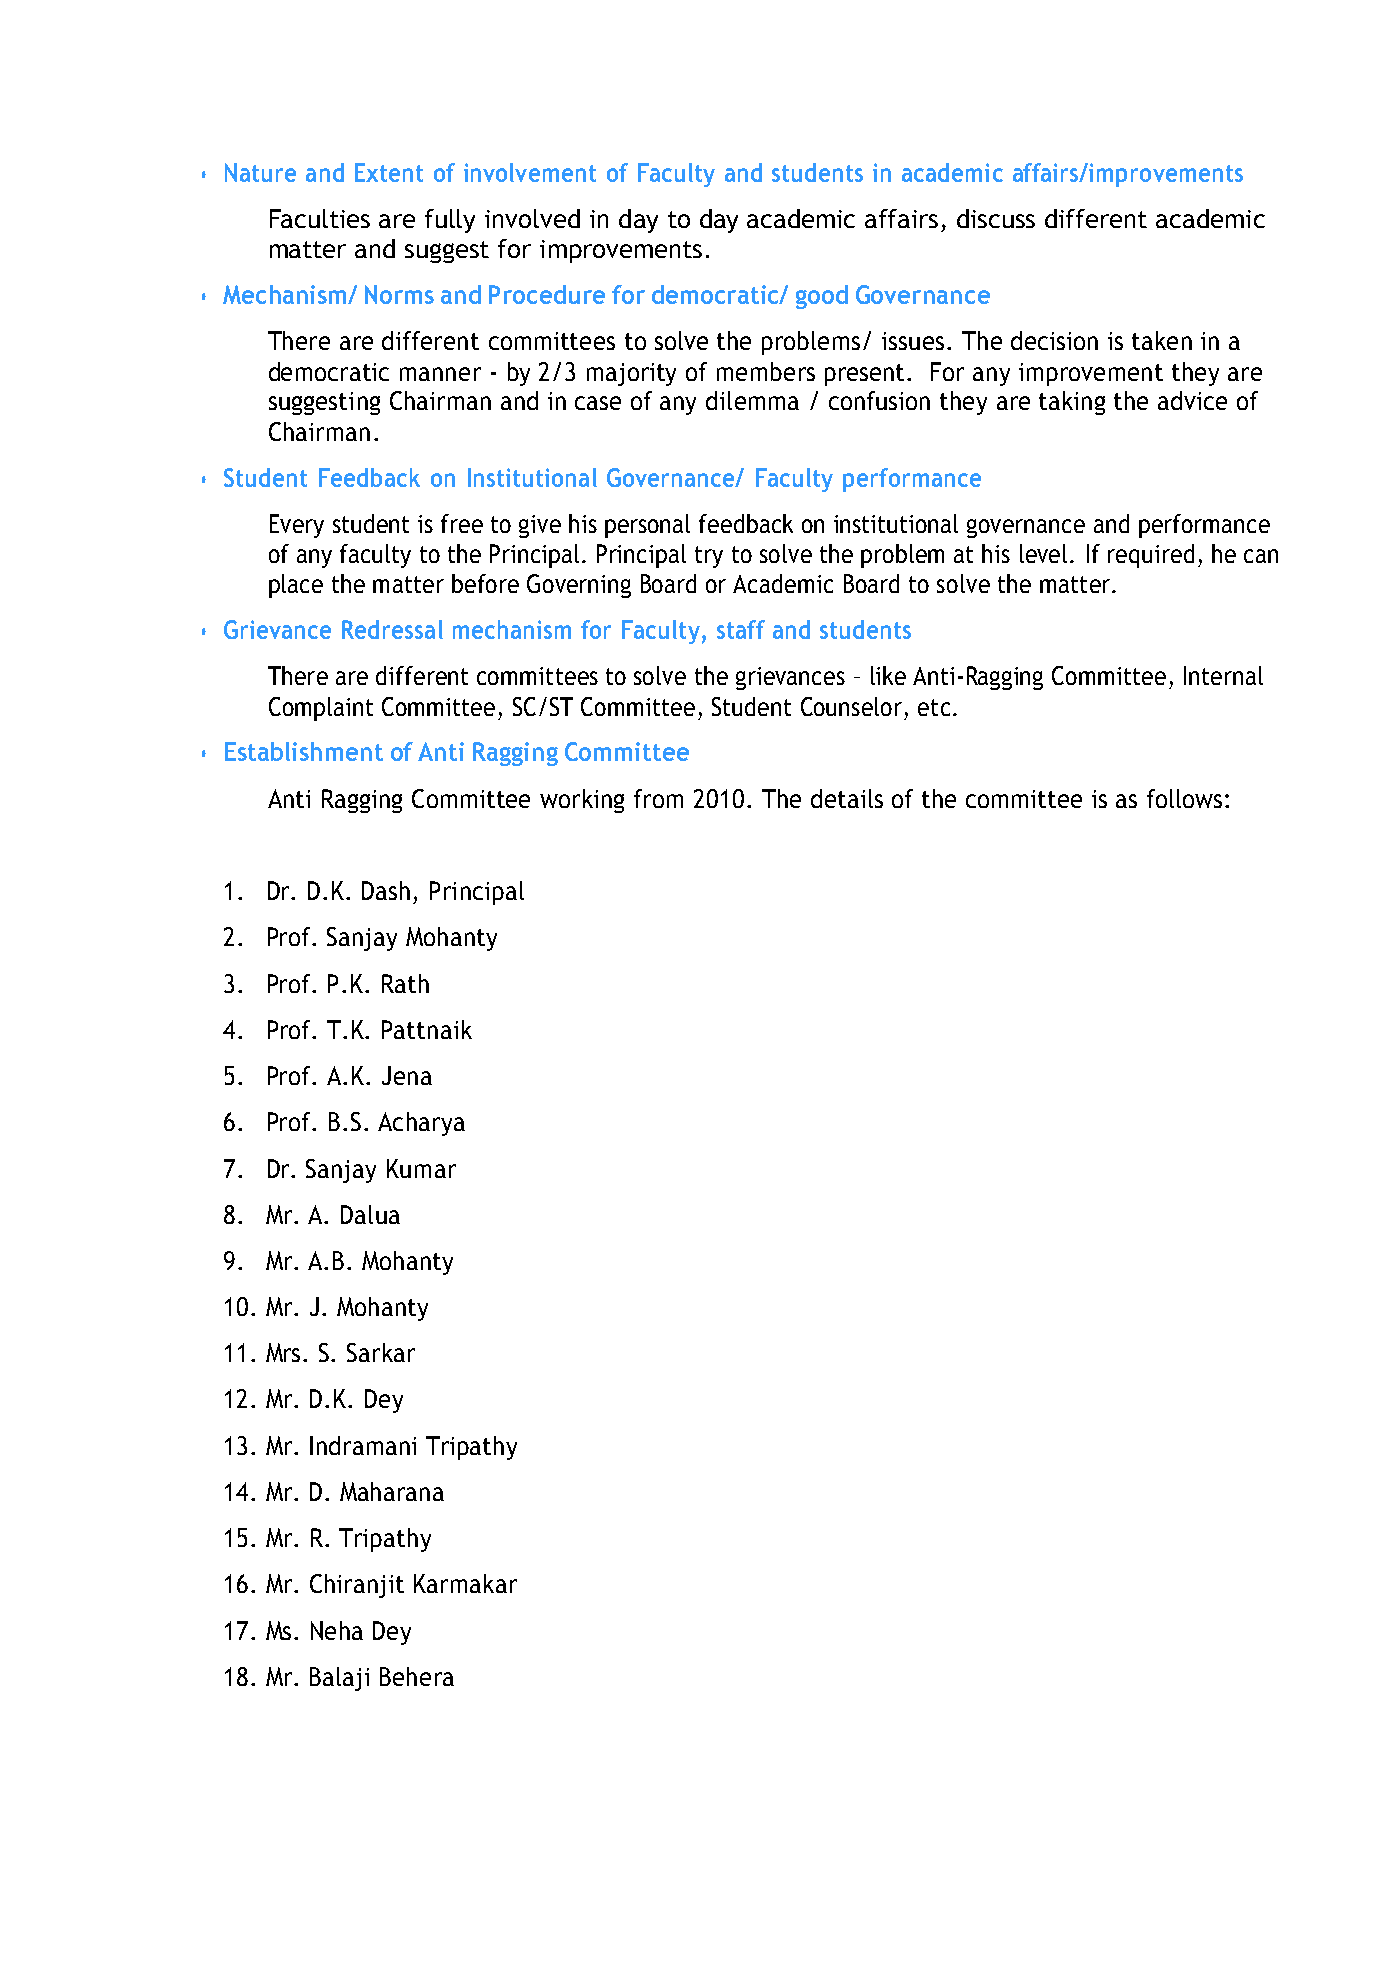 The width and height of the screenshot is (1399, 1978). What do you see at coordinates (847, 798) in the screenshot?
I see `details` at bounding box center [847, 798].
